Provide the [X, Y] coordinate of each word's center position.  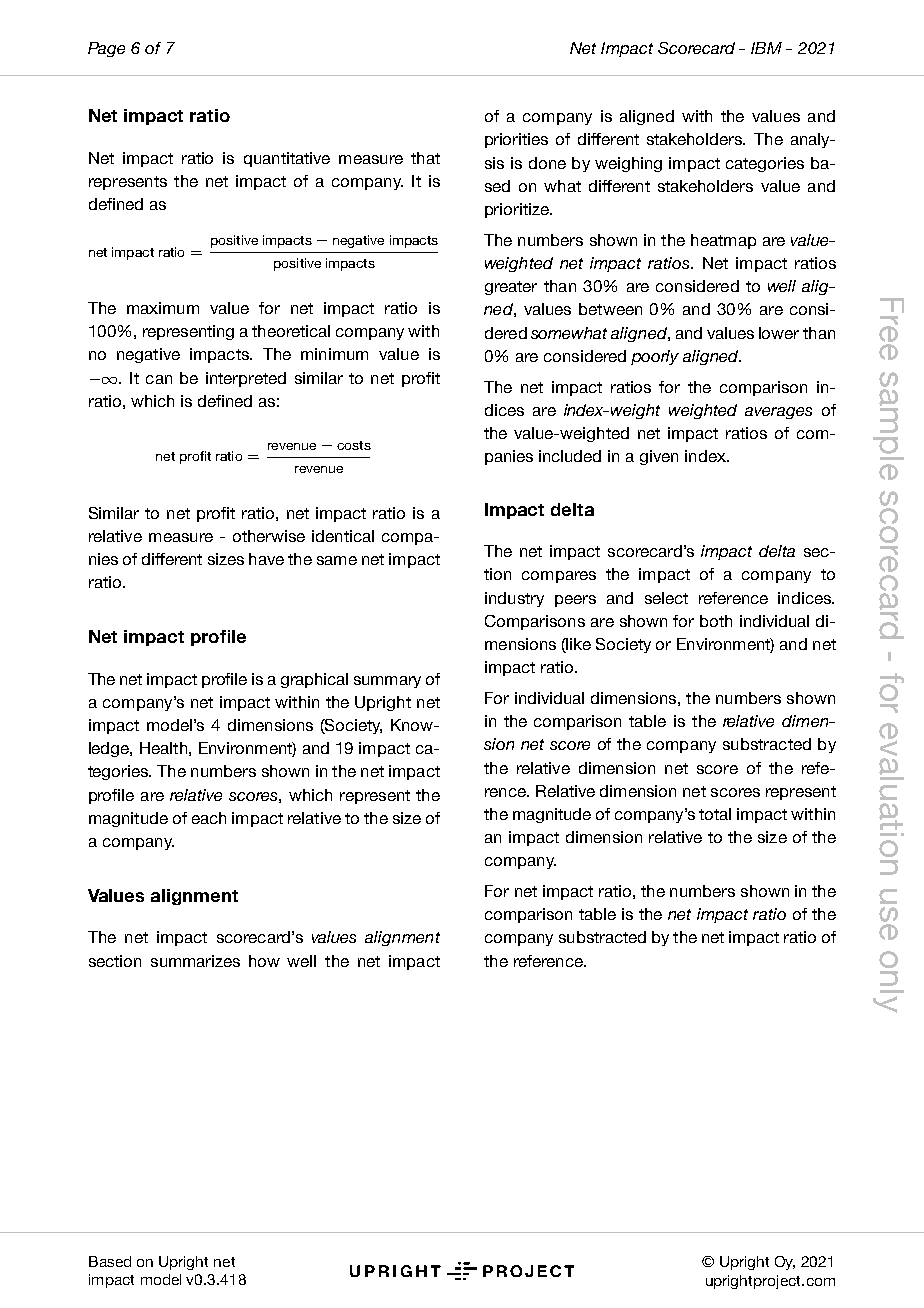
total [715, 814]
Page [106, 49]
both [716, 621]
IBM [766, 48]
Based [110, 1261]
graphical [314, 680]
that [425, 158]
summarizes [195, 961]
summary [387, 682]
